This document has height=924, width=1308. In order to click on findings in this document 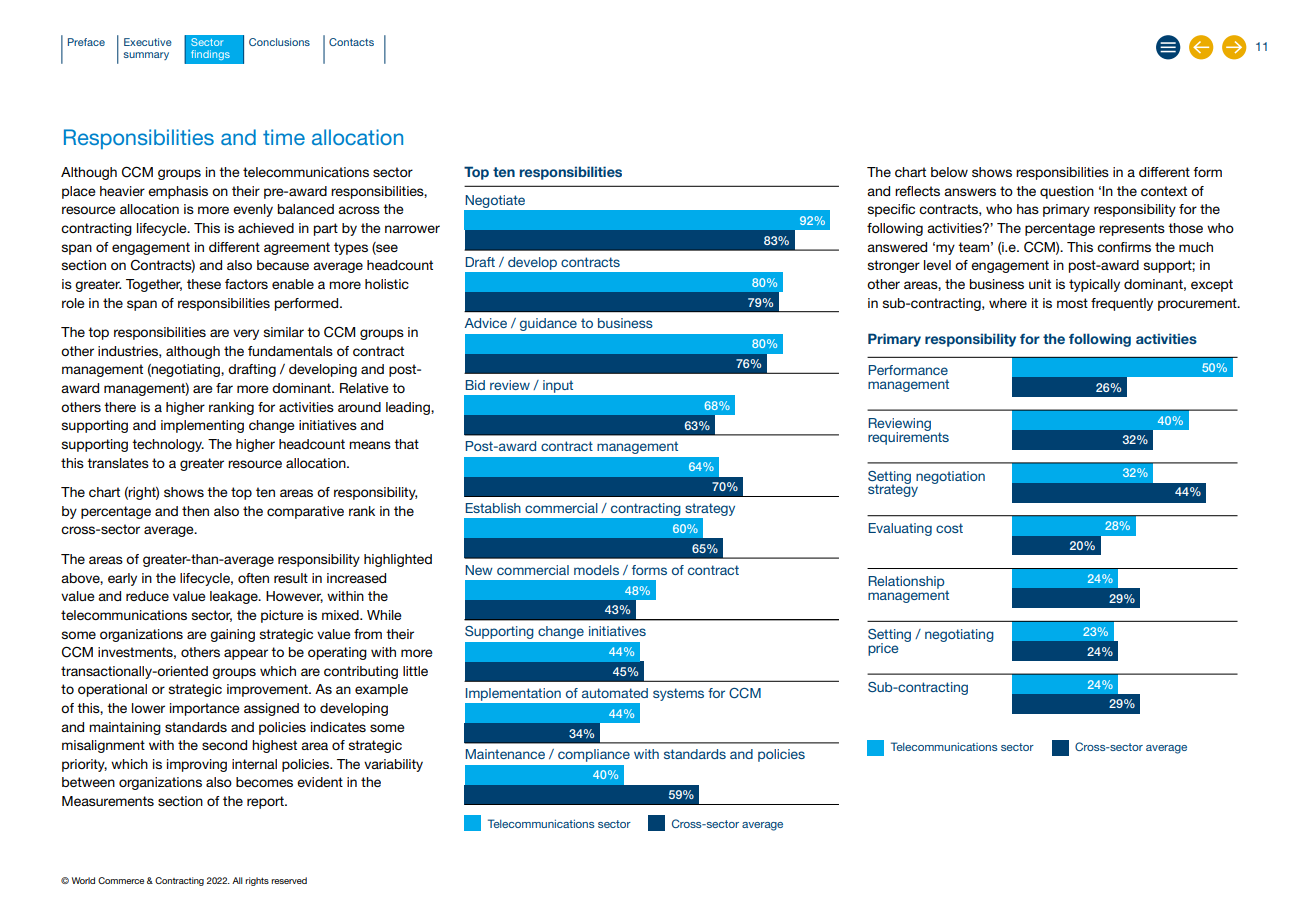, I will do `click(210, 55)`.
